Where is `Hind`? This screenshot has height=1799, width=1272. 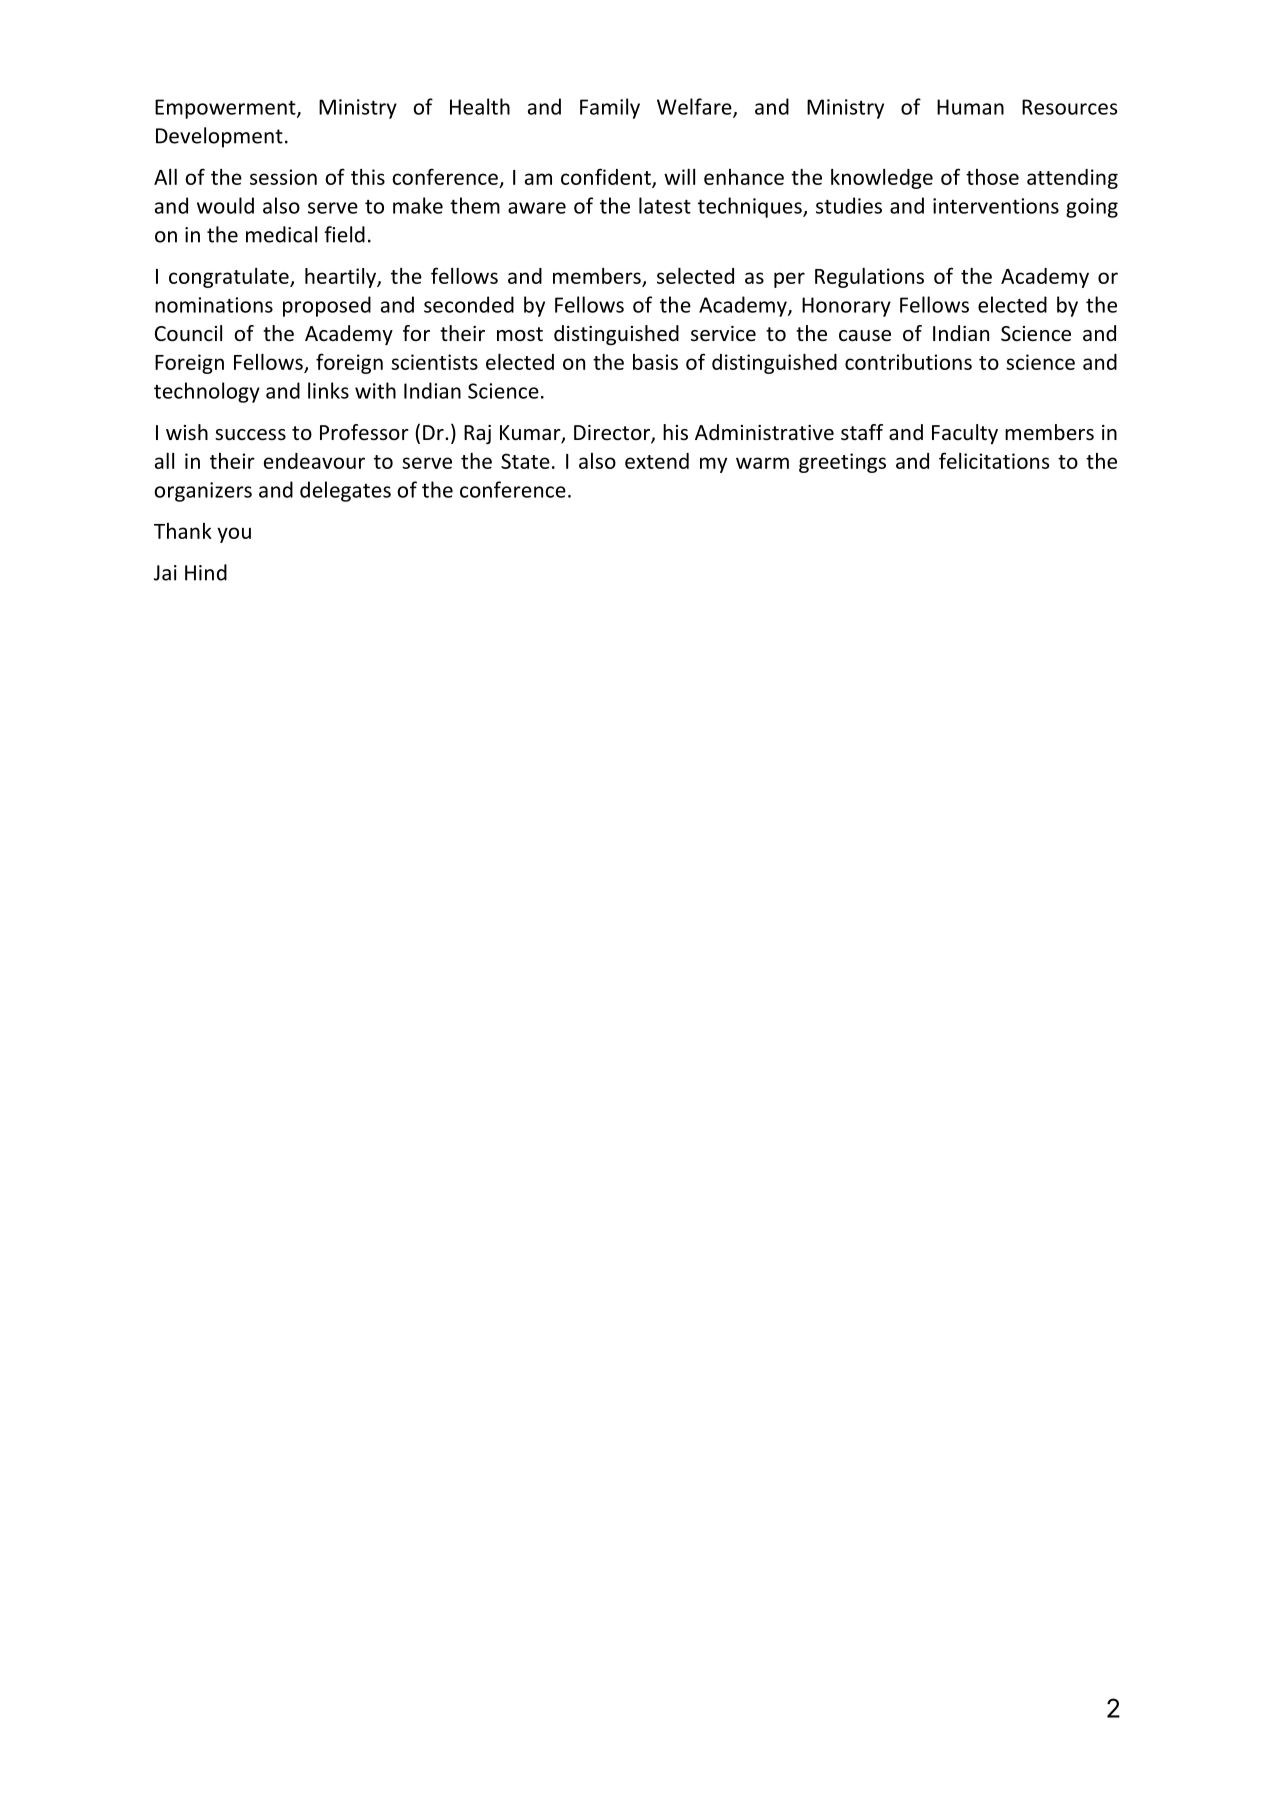 Hind is located at coordinates (206, 572).
